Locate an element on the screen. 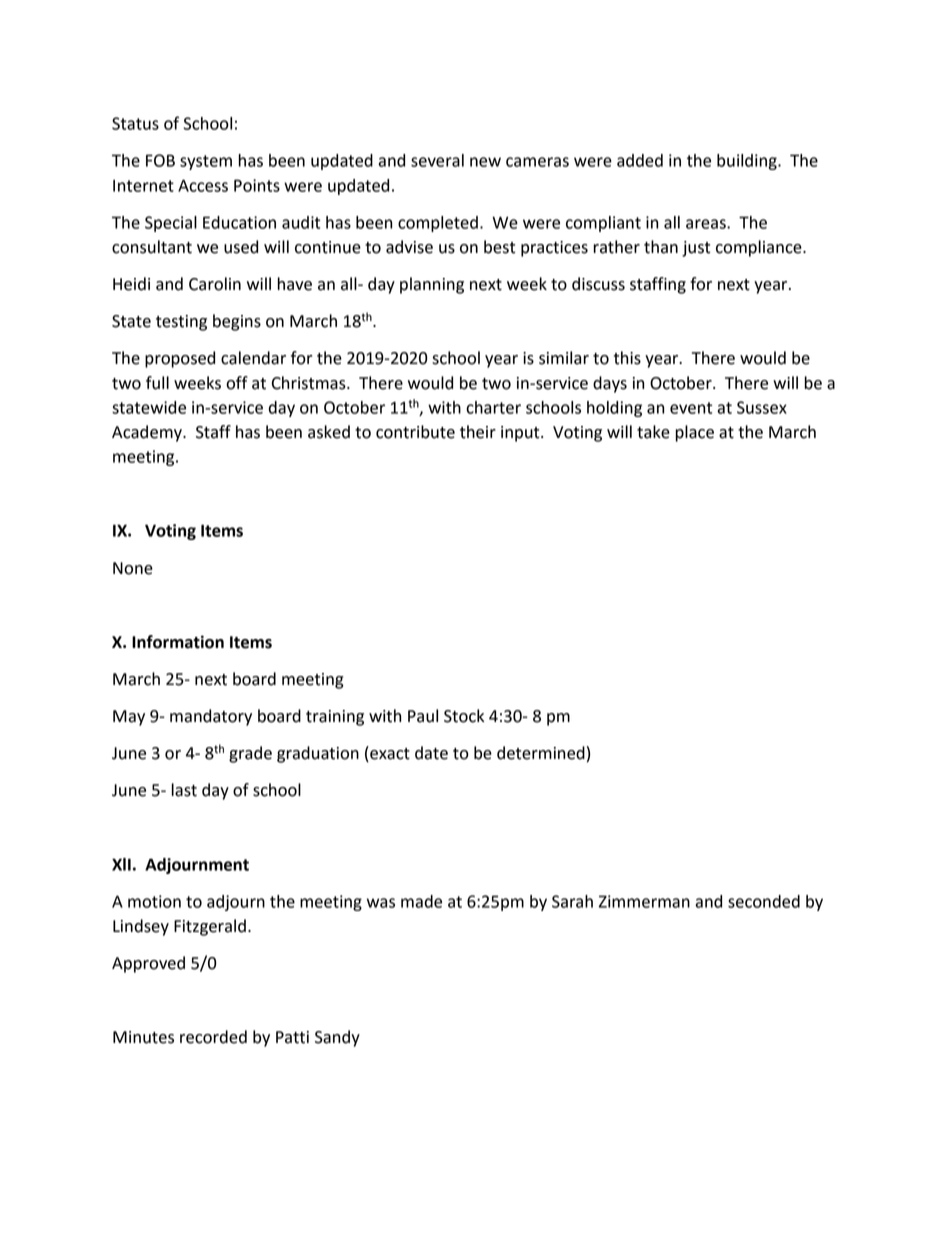 This screenshot has width=952, height=1233. several is located at coordinates (437, 160).
